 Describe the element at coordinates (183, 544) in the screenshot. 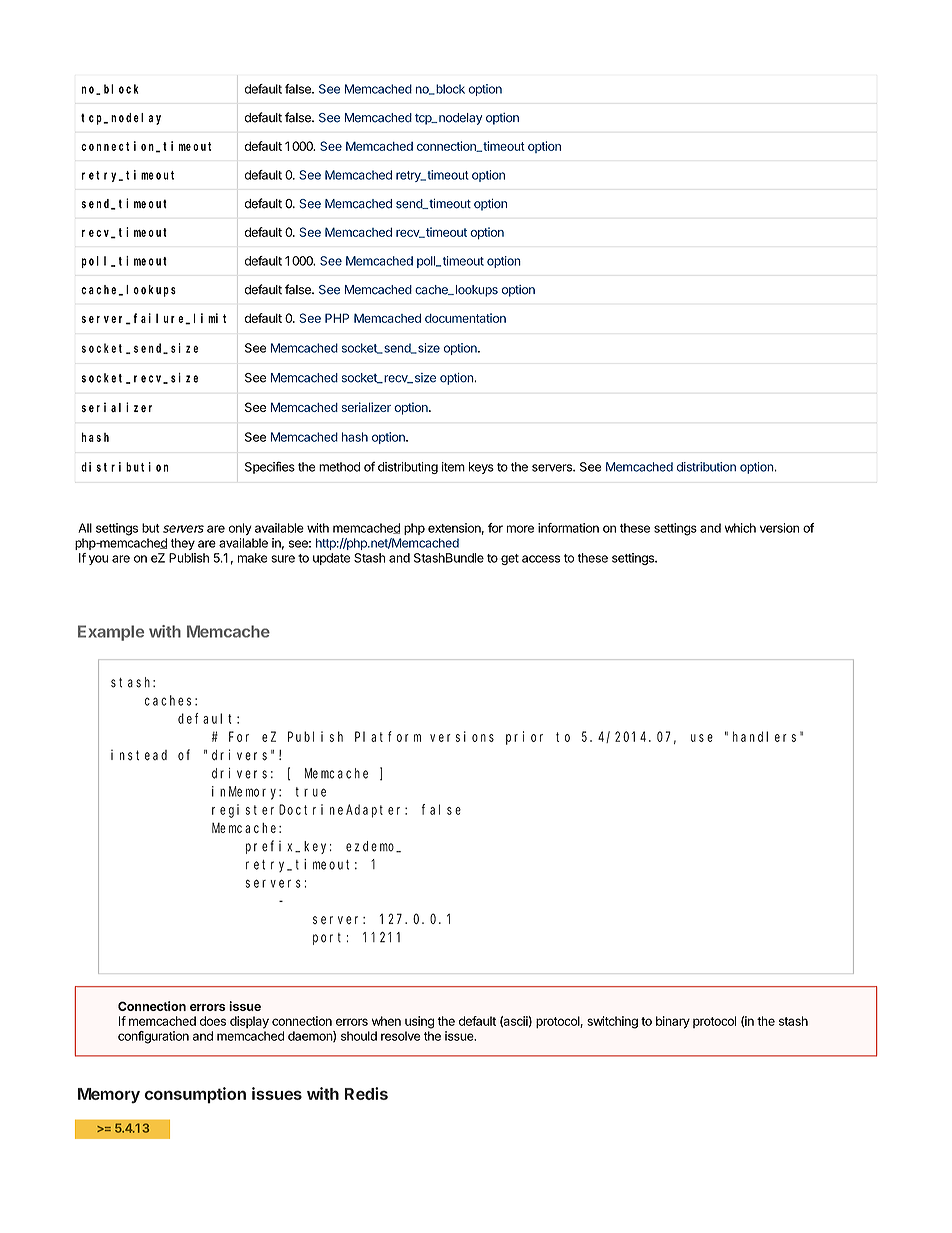

I see `they` at that location.
